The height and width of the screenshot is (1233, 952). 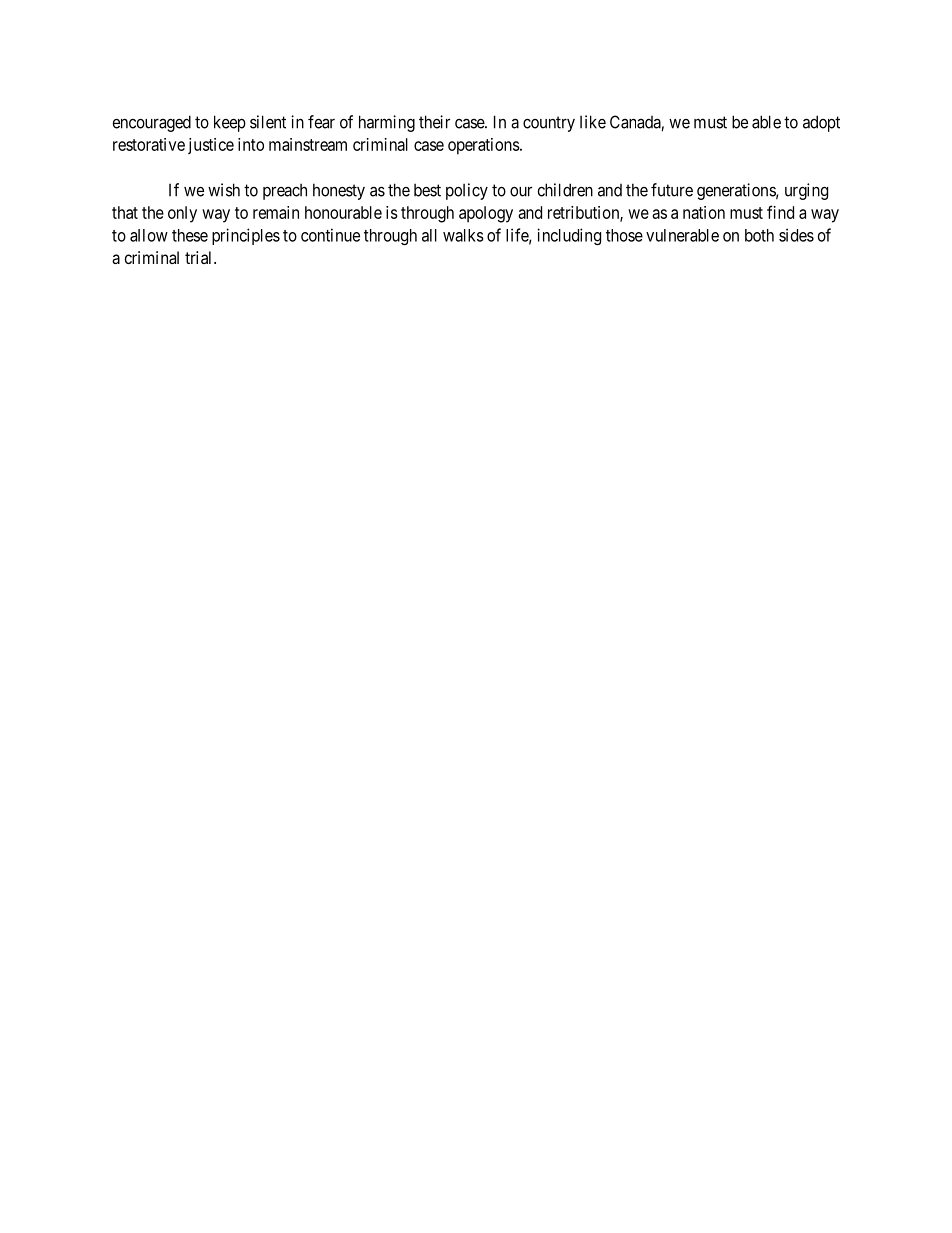 I want to click on adopt, so click(x=821, y=123).
